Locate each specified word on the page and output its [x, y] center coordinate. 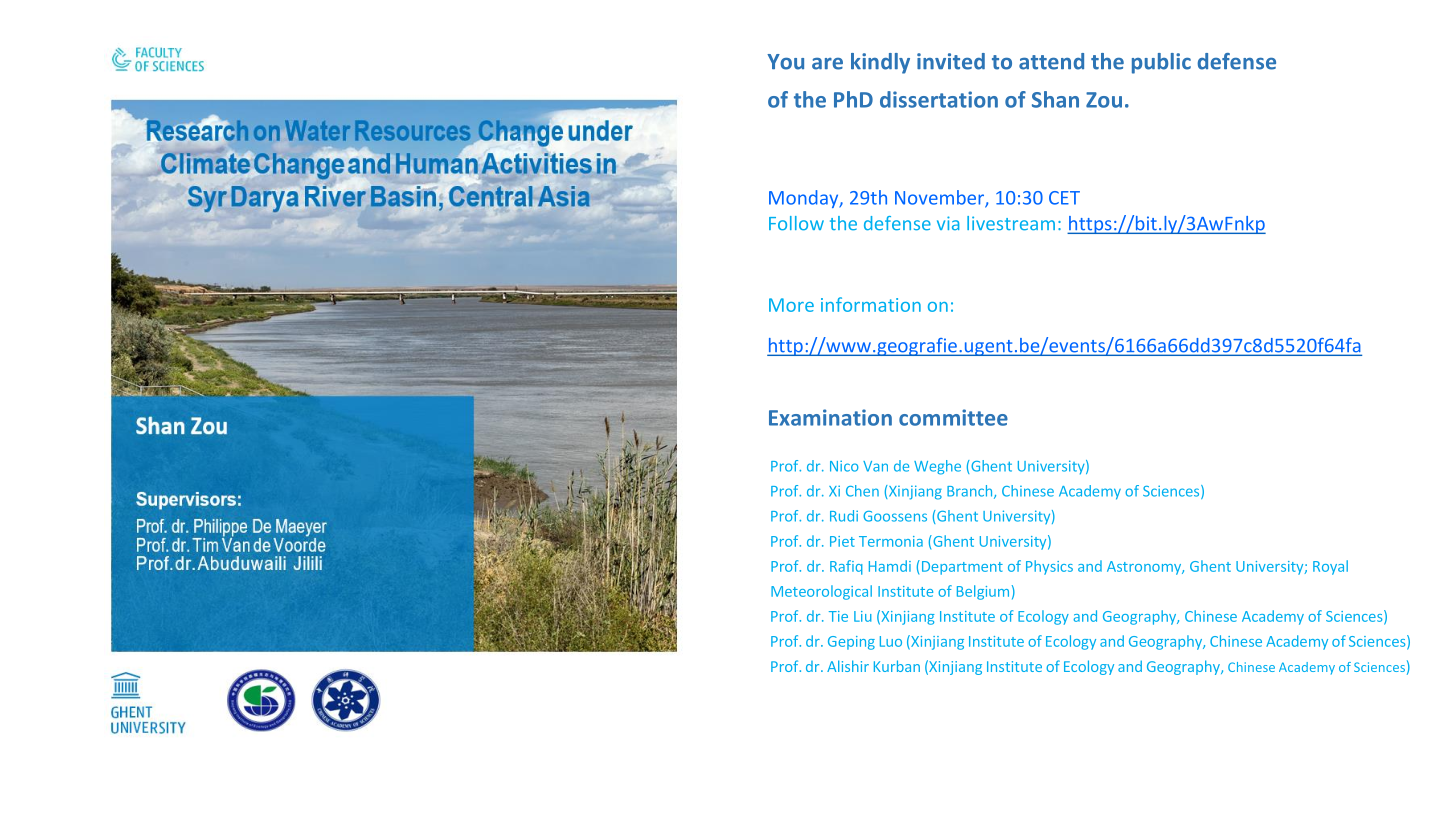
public [1161, 63]
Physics [1049, 567]
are [827, 64]
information [871, 304]
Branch [971, 492]
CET [1064, 198]
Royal [1330, 567]
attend [1051, 61]
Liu [863, 616]
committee [953, 417]
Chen [862, 491]
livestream [1011, 223]
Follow [796, 223]
